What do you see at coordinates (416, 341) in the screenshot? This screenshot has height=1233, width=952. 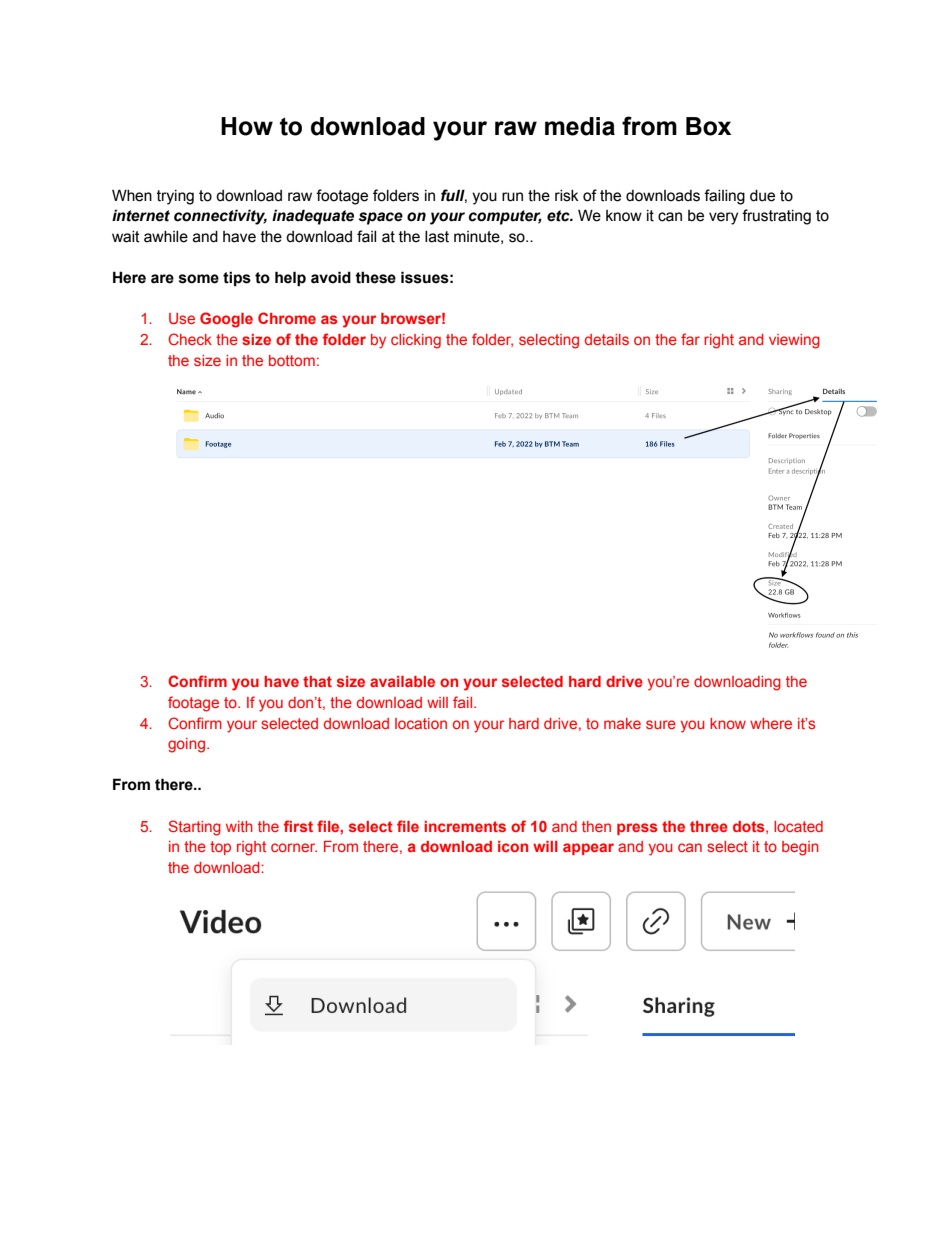 I see `clicking` at bounding box center [416, 341].
